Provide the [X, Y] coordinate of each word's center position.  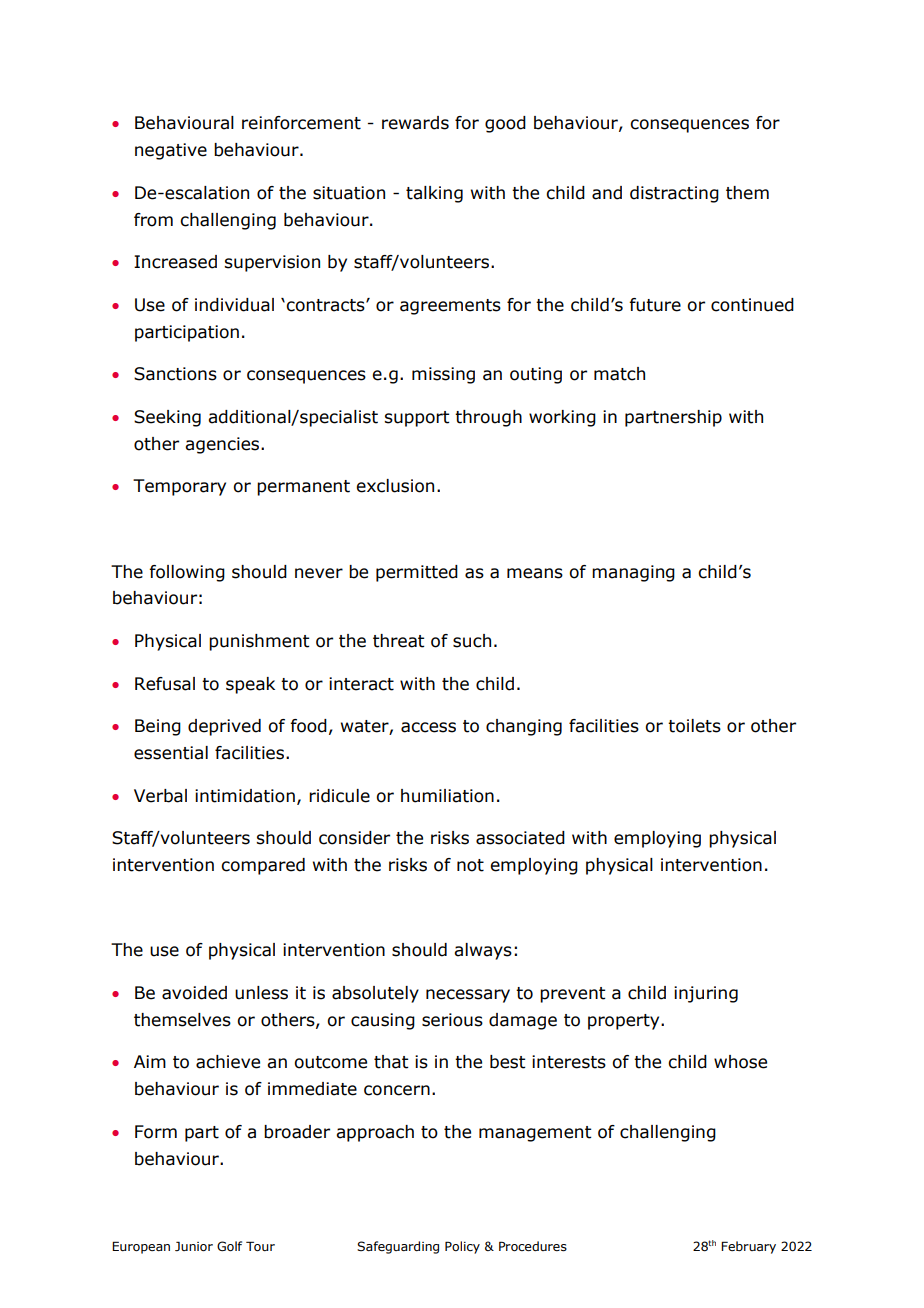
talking [434, 194]
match [619, 374]
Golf [229, 1246]
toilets [694, 726]
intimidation [245, 796]
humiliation [447, 796]
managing [633, 573]
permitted [417, 573]
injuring [706, 994]
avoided [194, 993]
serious [452, 1020]
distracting [674, 194]
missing [443, 375]
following [187, 573]
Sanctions [175, 374]
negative [171, 151]
